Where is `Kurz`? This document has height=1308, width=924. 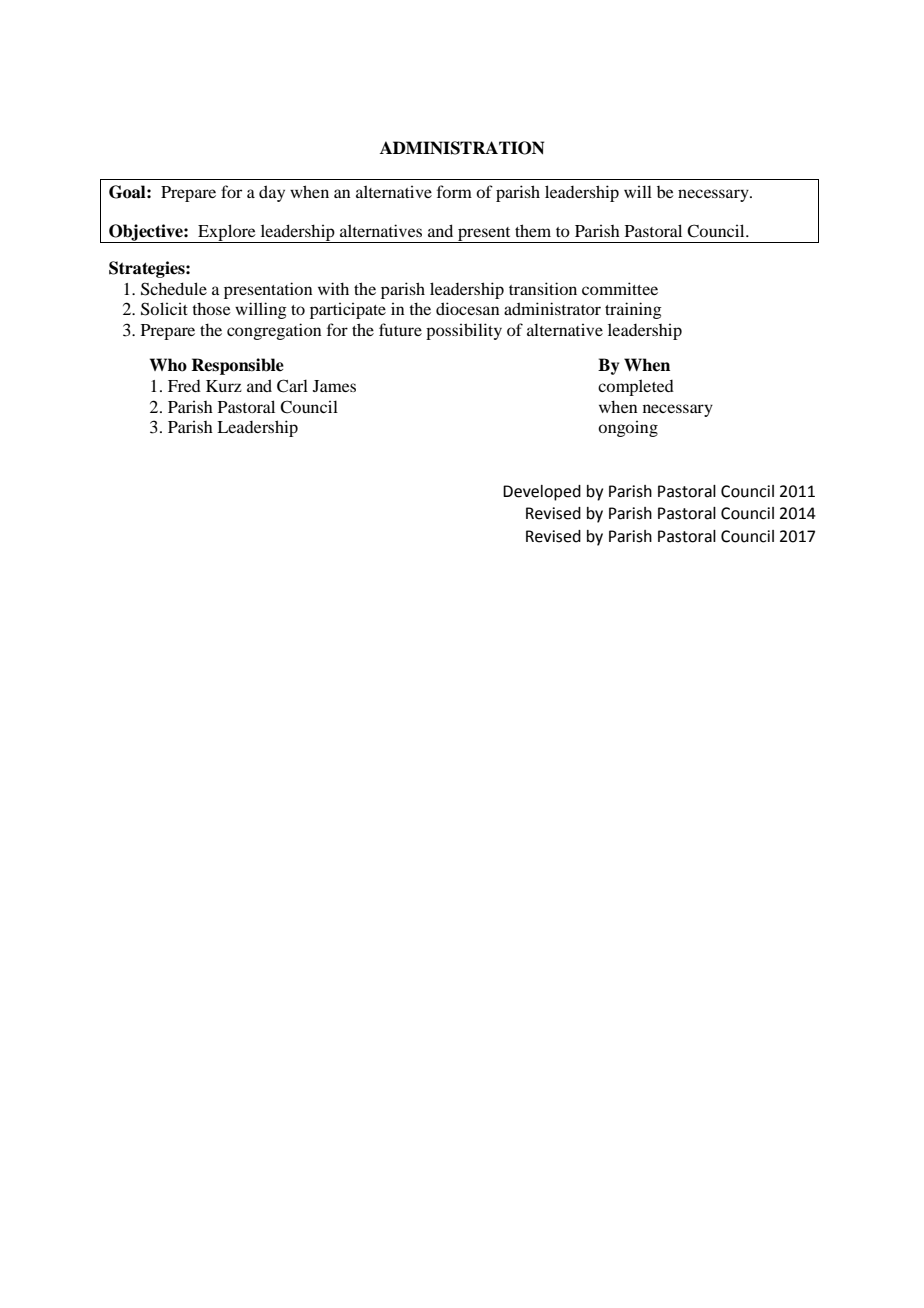
Kurz is located at coordinates (224, 386).
